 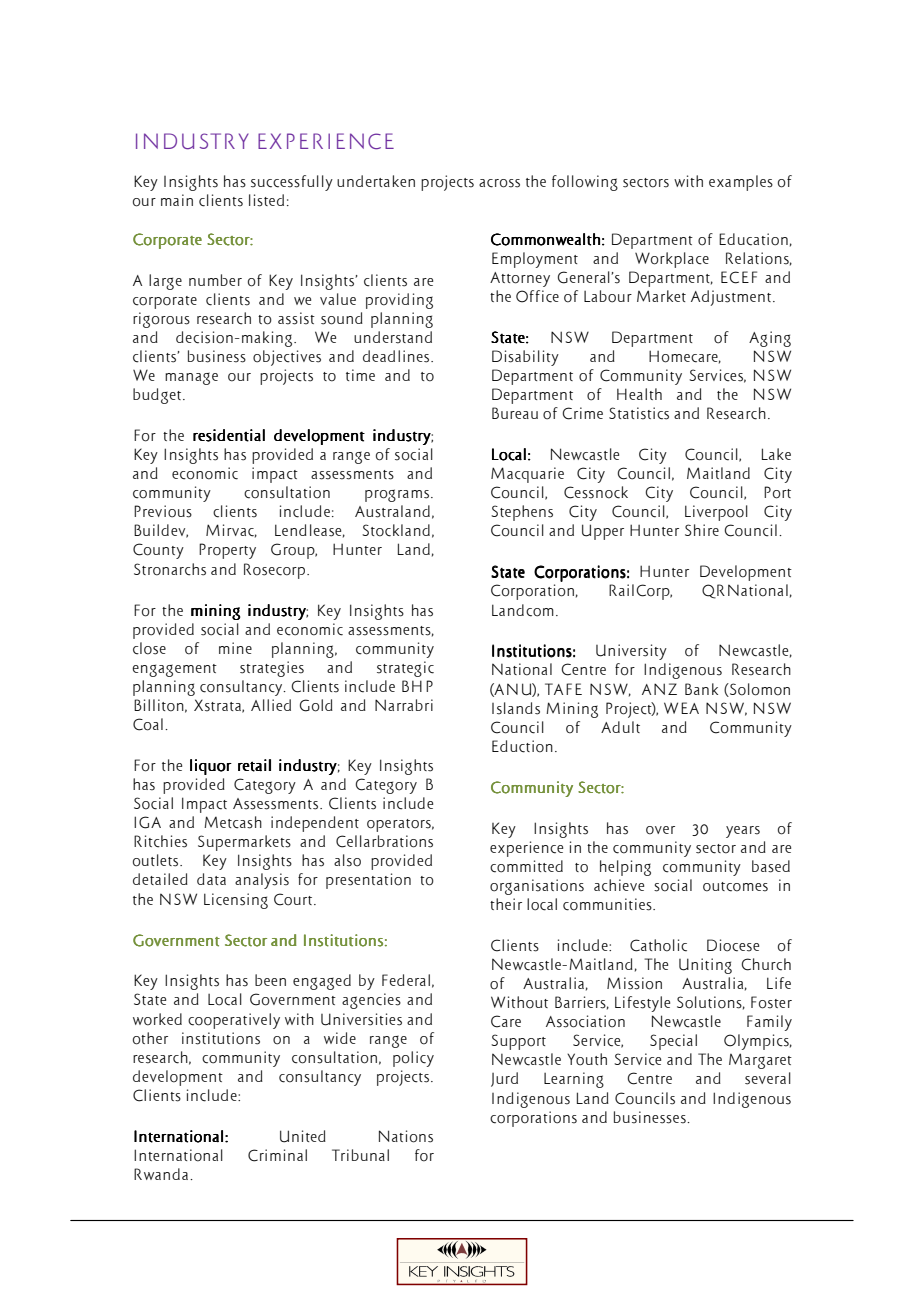 I want to click on Nations, so click(x=406, y=1136).
